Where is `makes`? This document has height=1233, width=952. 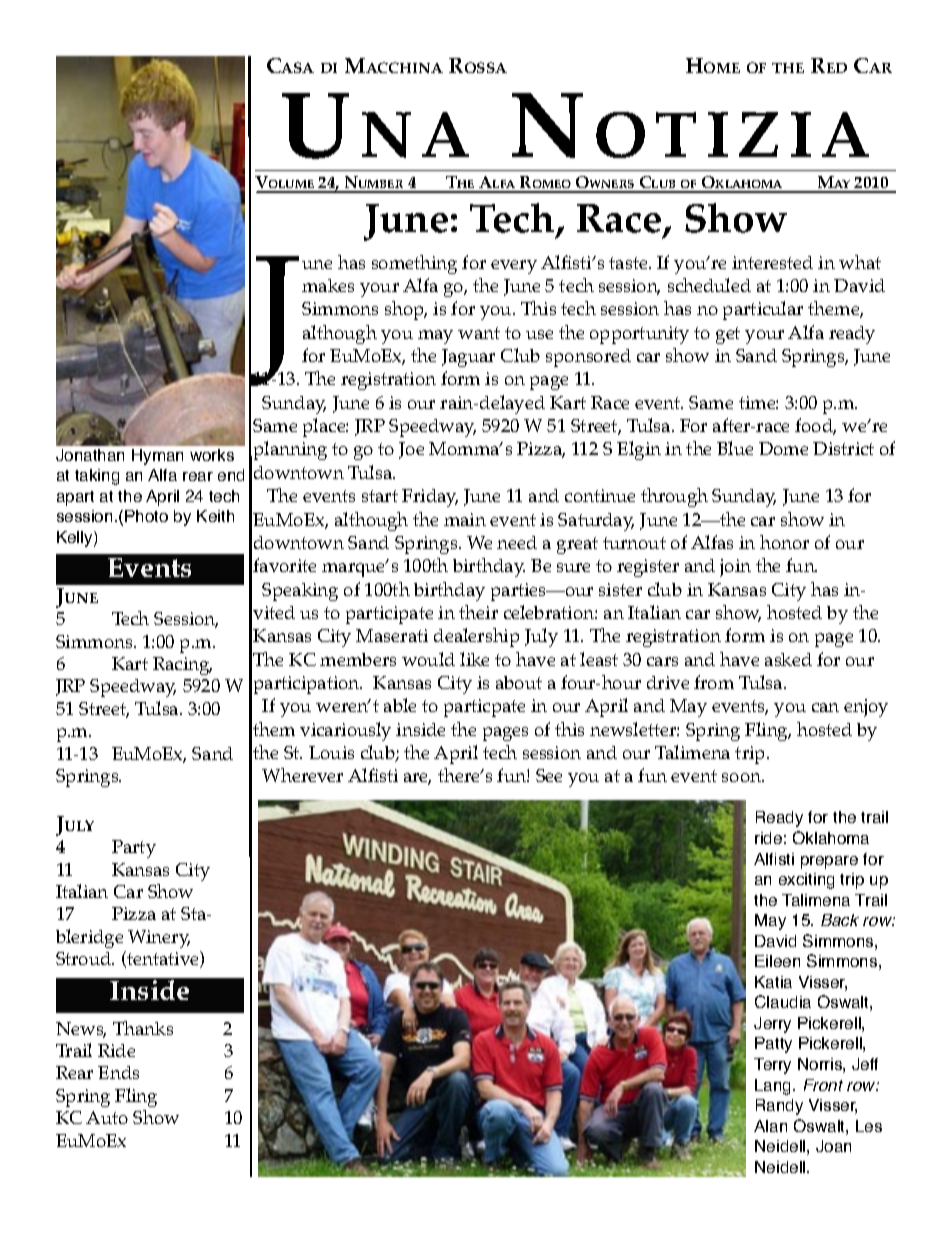
makes is located at coordinates (328, 285).
